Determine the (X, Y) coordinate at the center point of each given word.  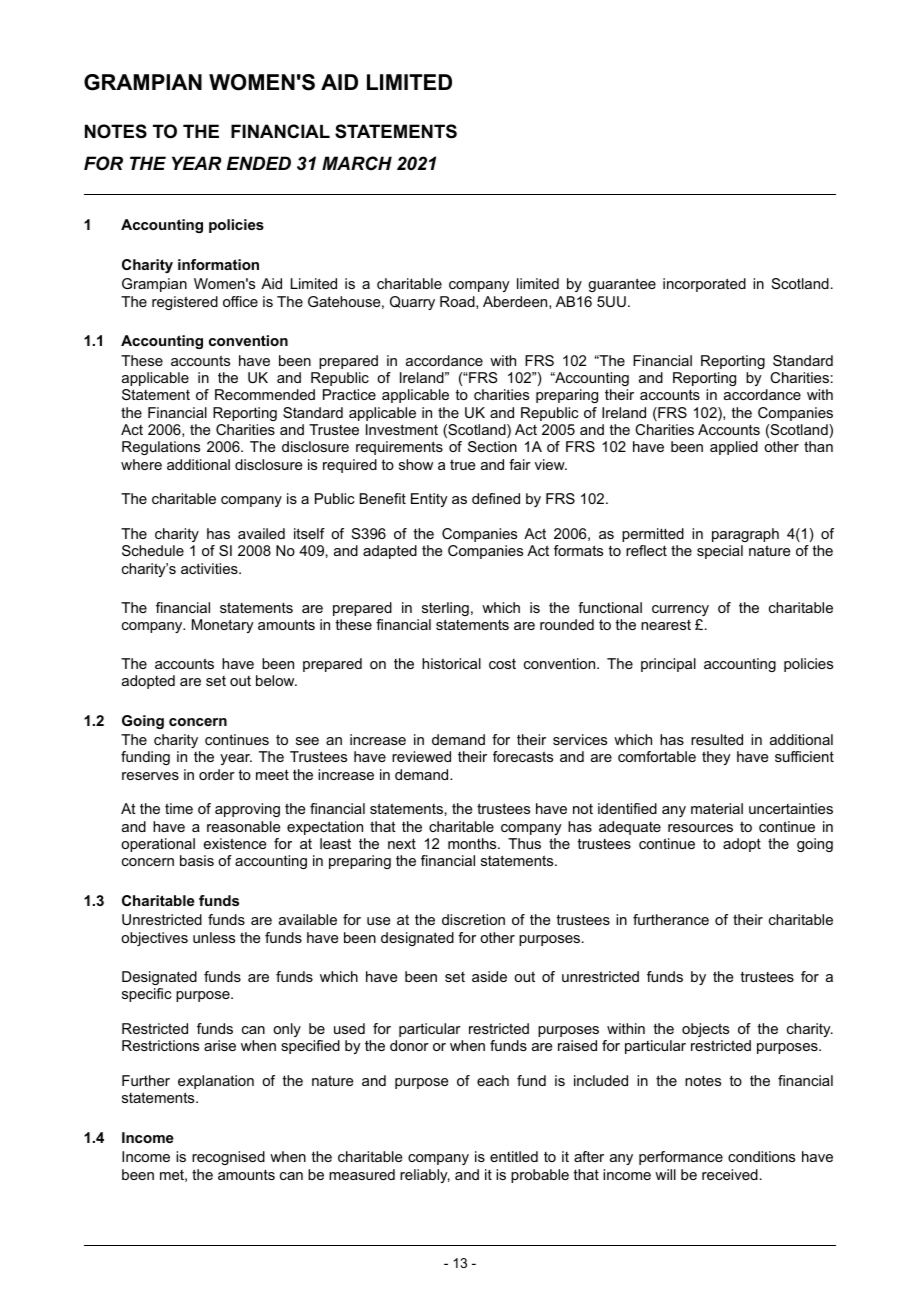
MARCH (357, 163)
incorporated (704, 285)
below (276, 680)
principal (668, 665)
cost (502, 664)
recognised (228, 1158)
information (218, 264)
